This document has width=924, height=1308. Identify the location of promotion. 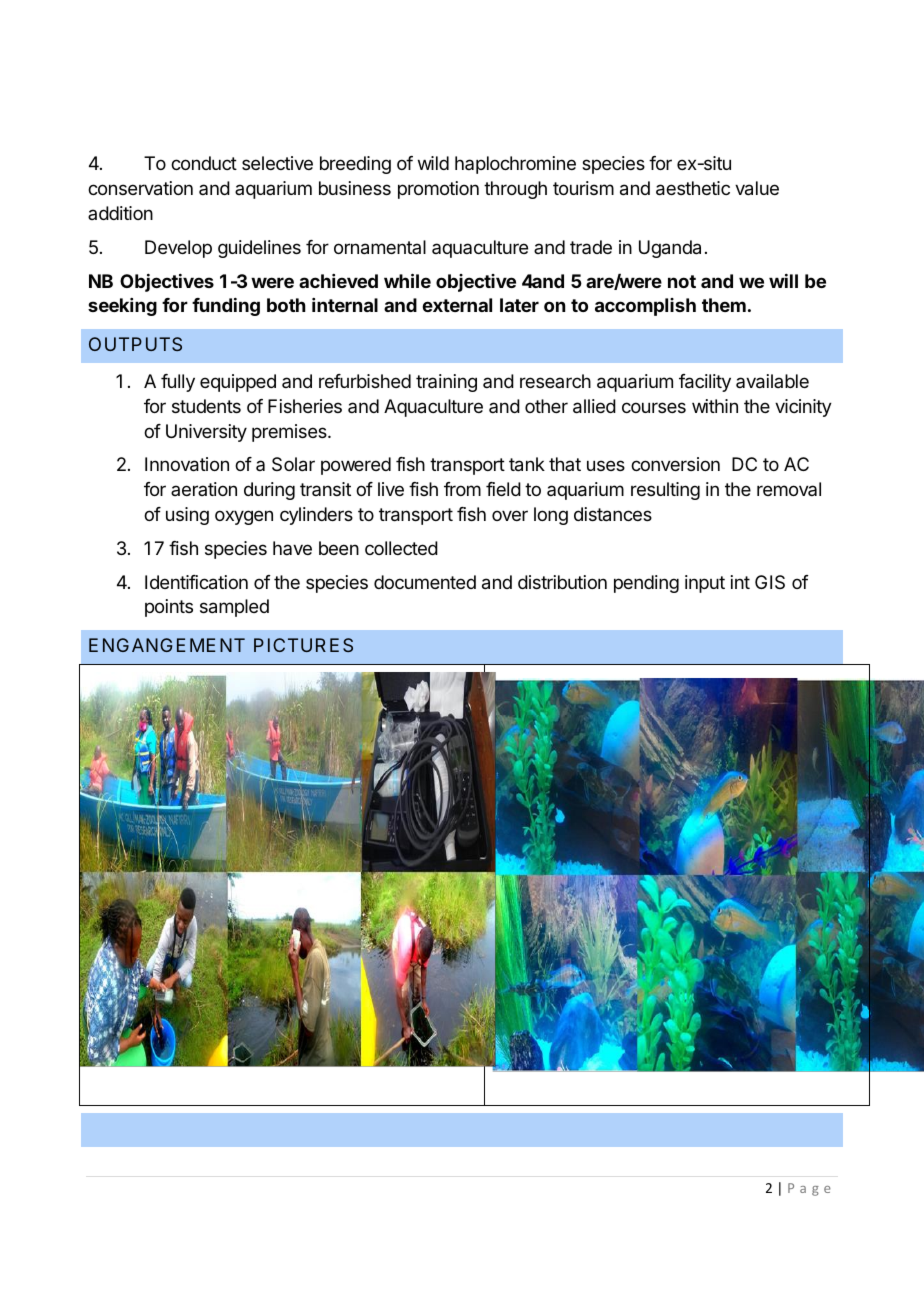
(438, 190).
